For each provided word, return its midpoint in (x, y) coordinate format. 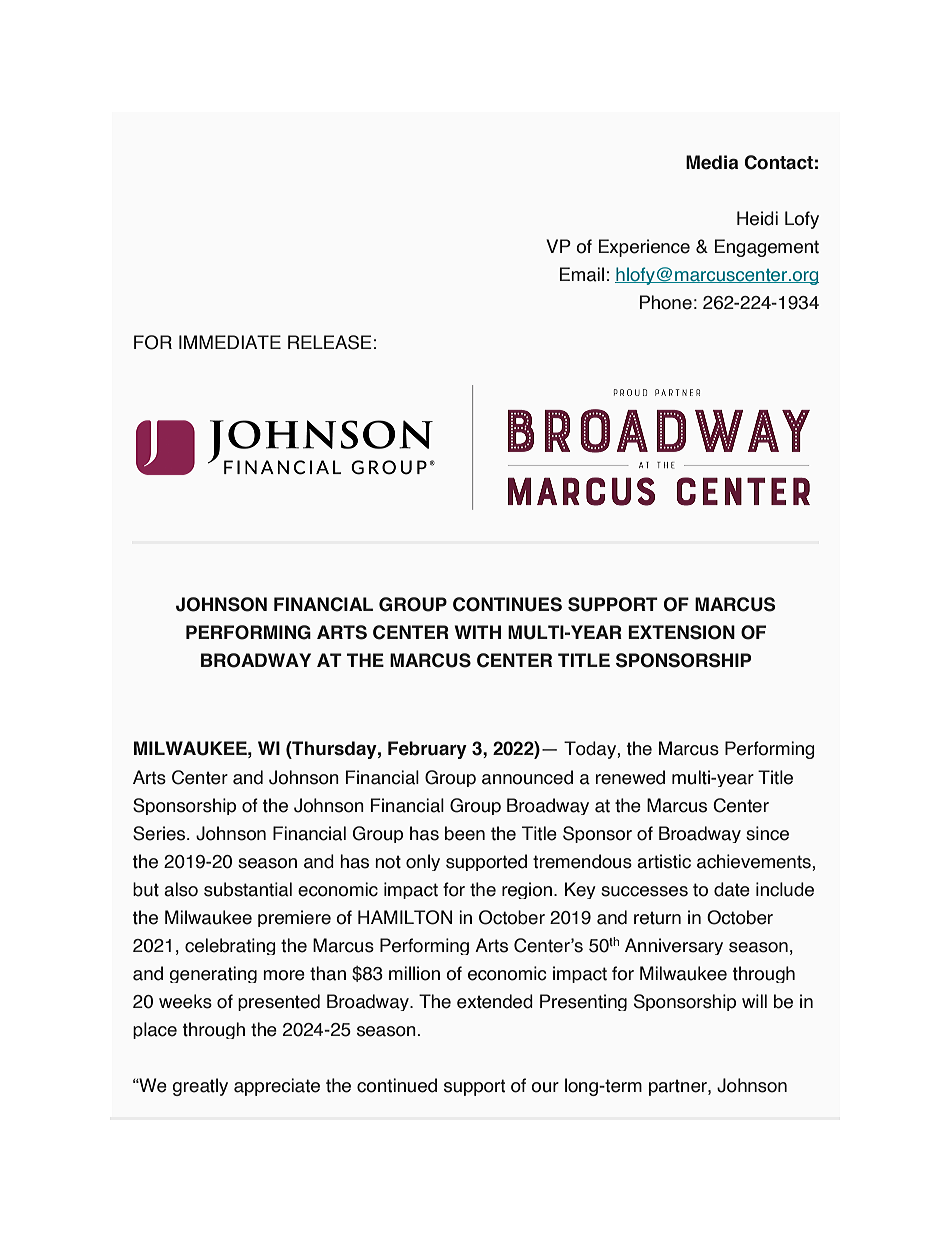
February (427, 750)
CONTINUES (507, 604)
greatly (200, 1087)
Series (160, 833)
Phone (666, 302)
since (767, 833)
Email (582, 274)
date (732, 889)
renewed (630, 777)
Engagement (767, 248)
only (423, 862)
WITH (477, 632)
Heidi (757, 218)
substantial (248, 889)
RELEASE (330, 342)
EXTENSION (681, 632)
